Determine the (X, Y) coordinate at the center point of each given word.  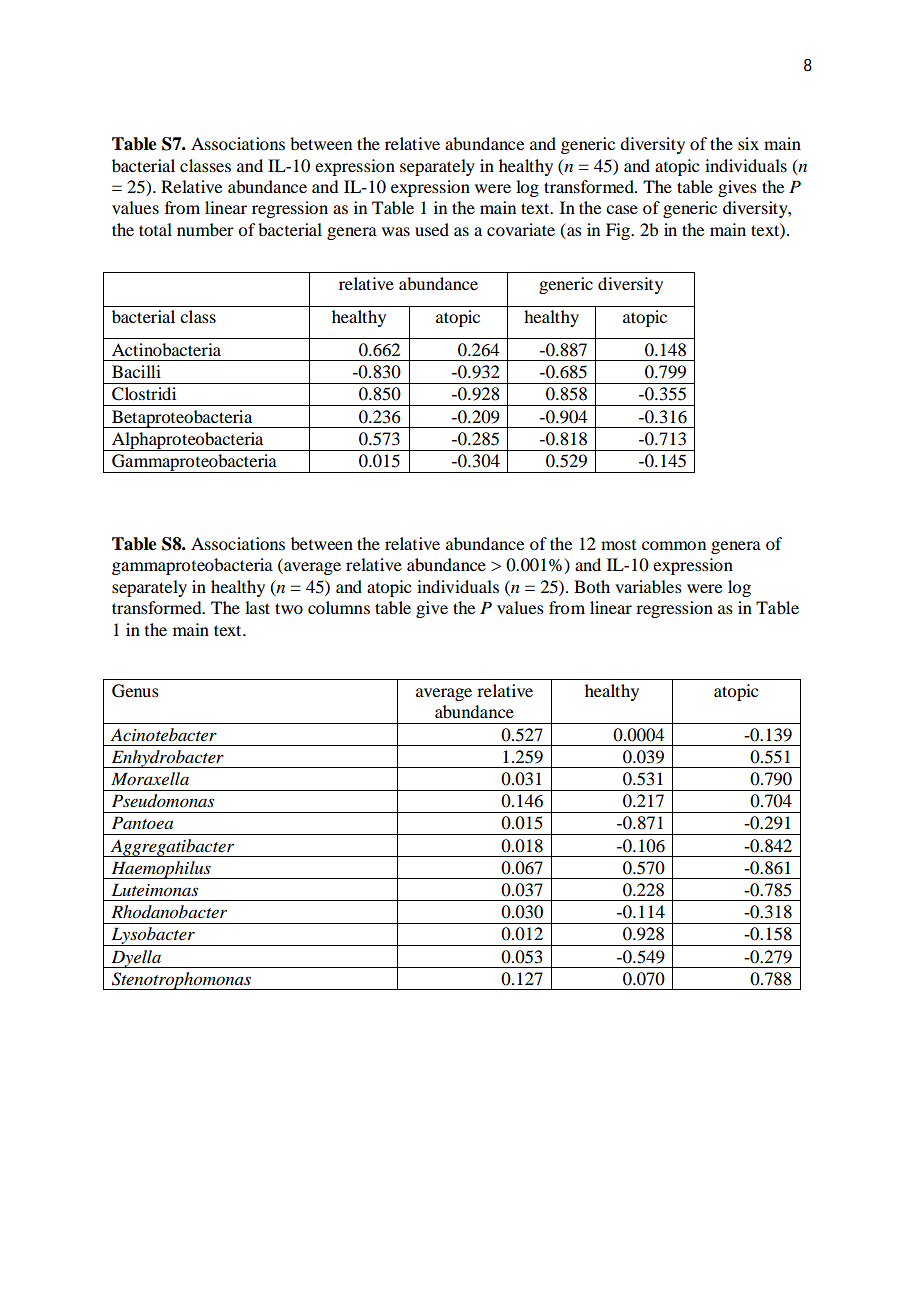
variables (648, 586)
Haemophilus (161, 870)
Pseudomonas (163, 801)
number (205, 229)
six (748, 143)
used (432, 229)
